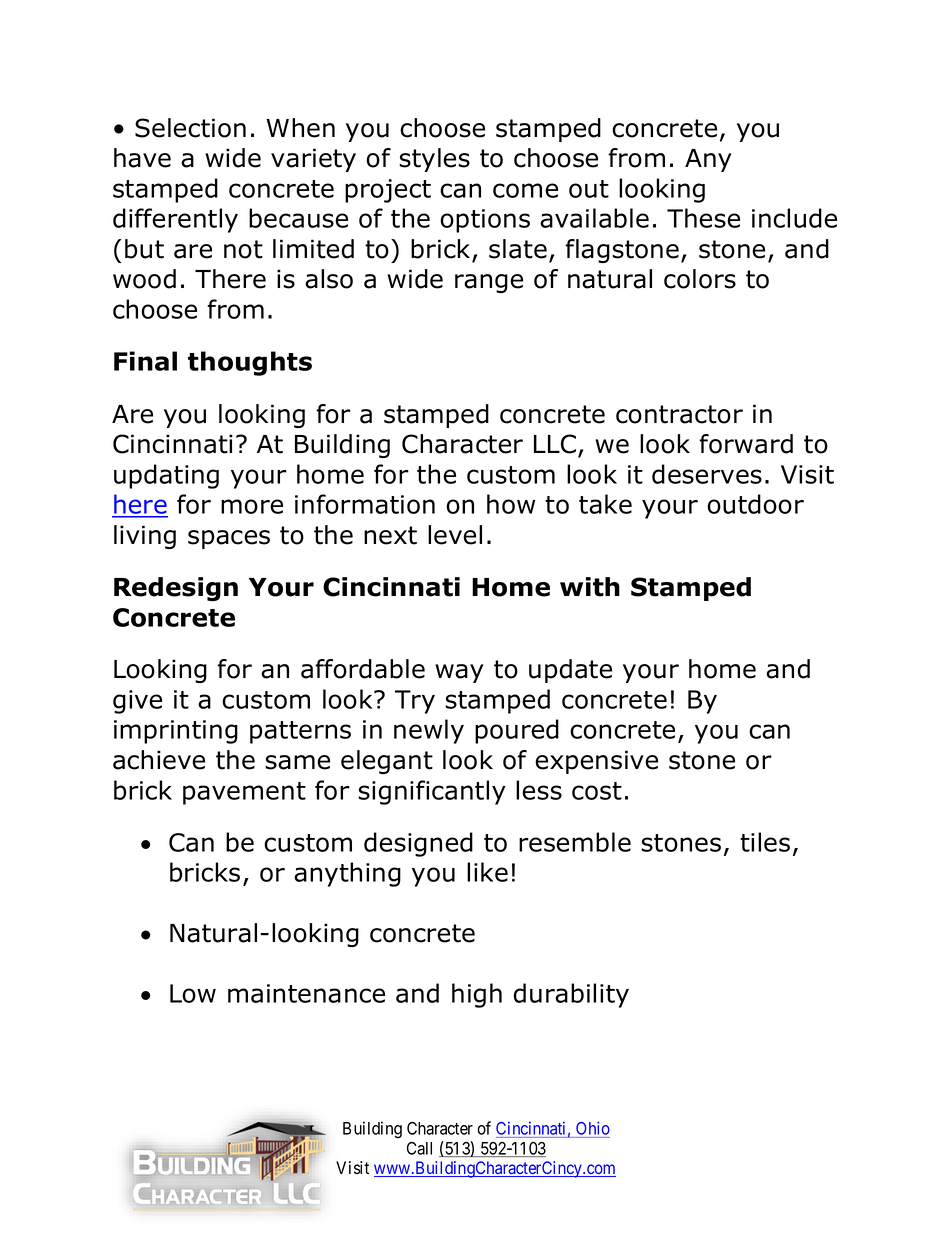 This document has width=952, height=1233. What do you see at coordinates (176, 589) in the document?
I see `Redesign` at bounding box center [176, 589].
